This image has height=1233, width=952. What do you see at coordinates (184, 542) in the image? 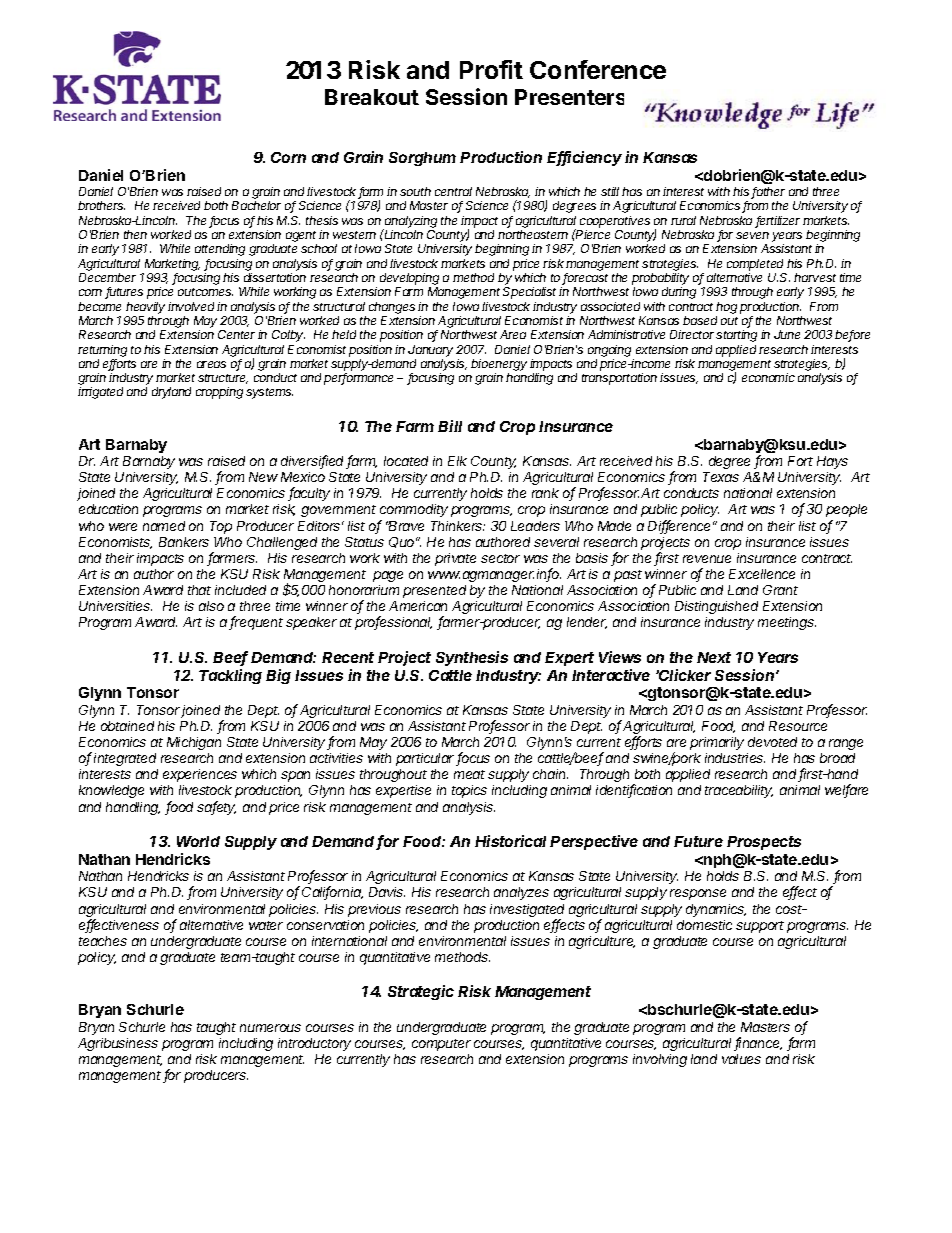
I see `Bankers` at bounding box center [184, 542].
